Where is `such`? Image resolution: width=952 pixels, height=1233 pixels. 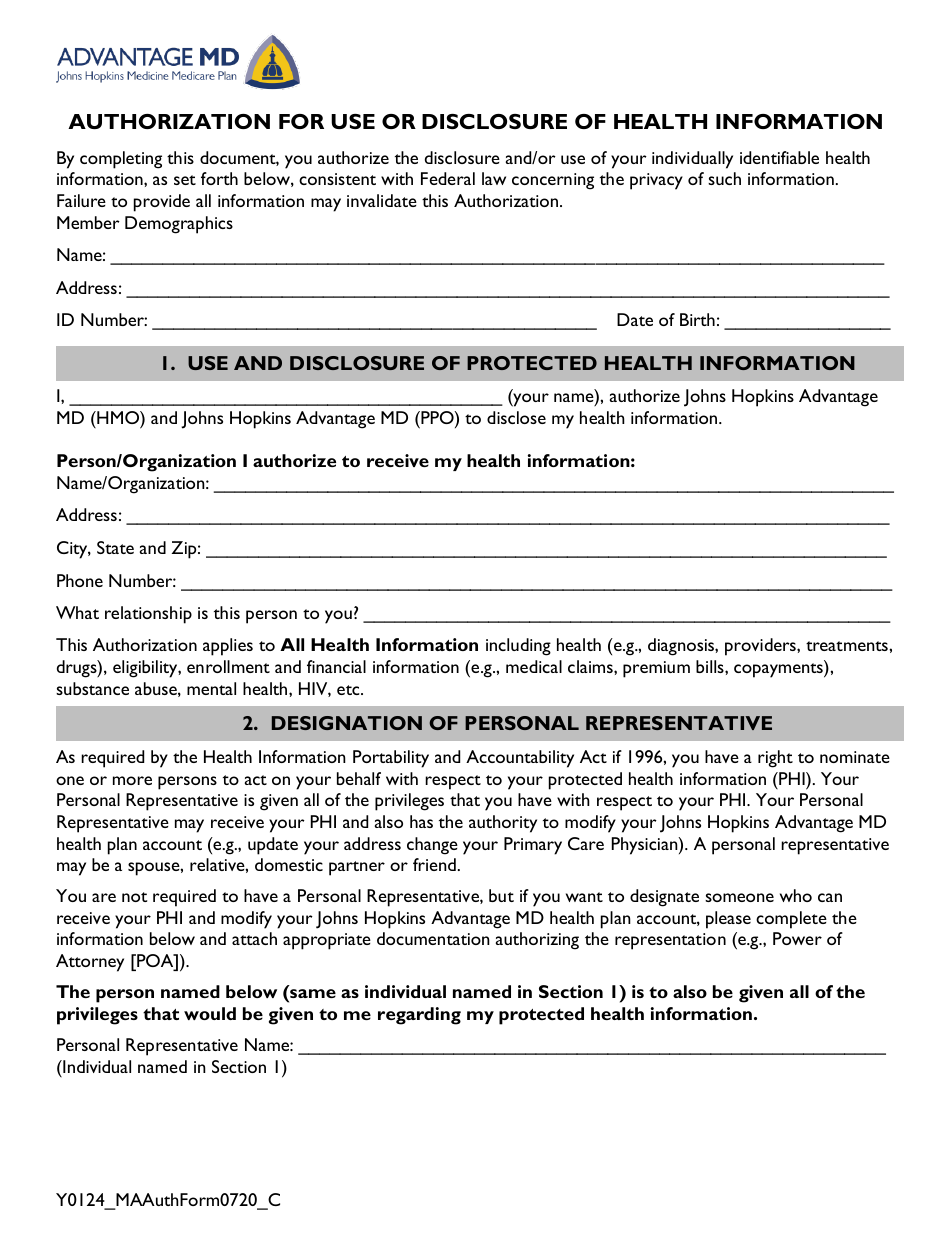
such is located at coordinates (724, 178).
